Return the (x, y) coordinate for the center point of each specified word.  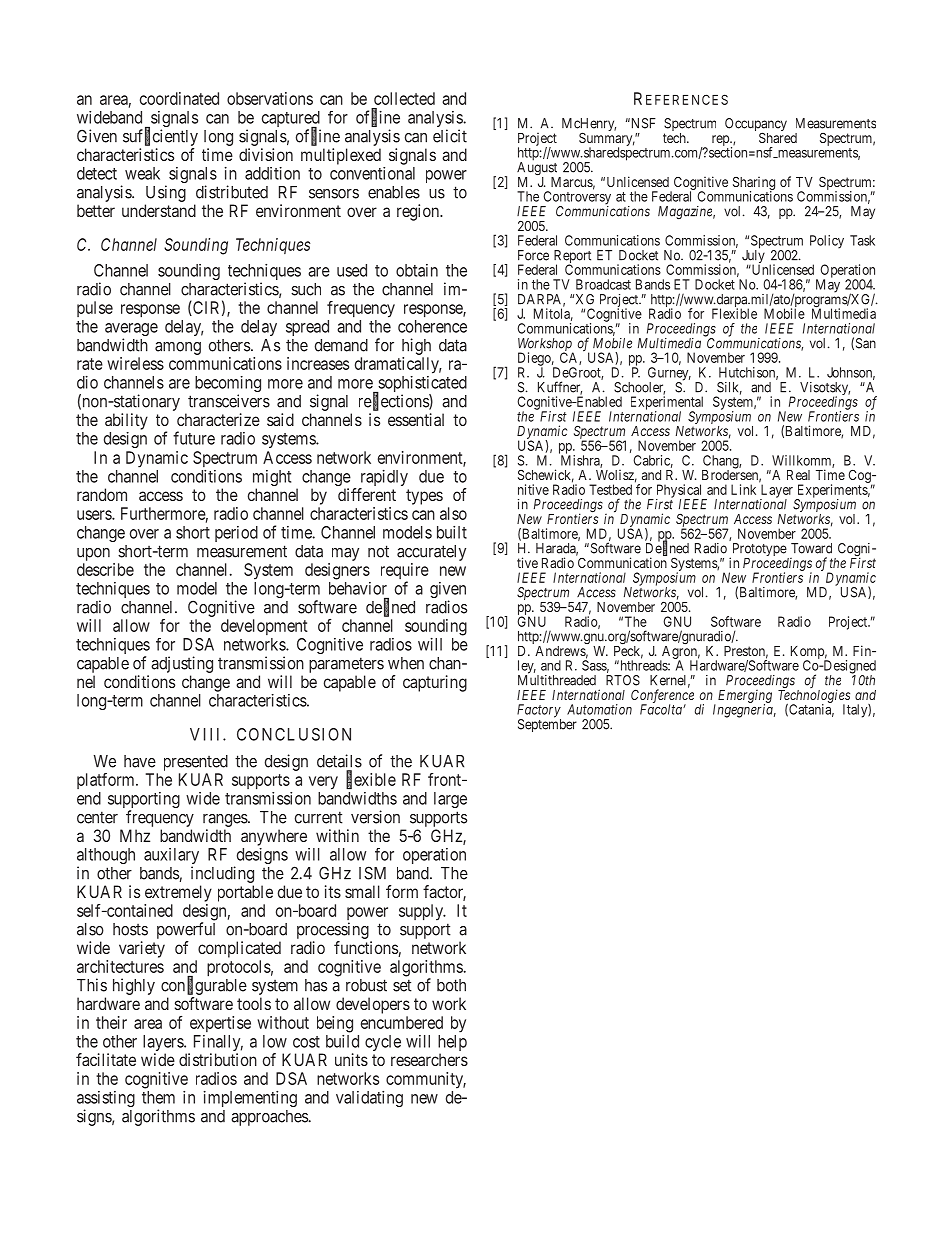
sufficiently (160, 137)
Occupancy (756, 126)
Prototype (758, 551)
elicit (450, 136)
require (405, 572)
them (158, 1097)
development (264, 627)
